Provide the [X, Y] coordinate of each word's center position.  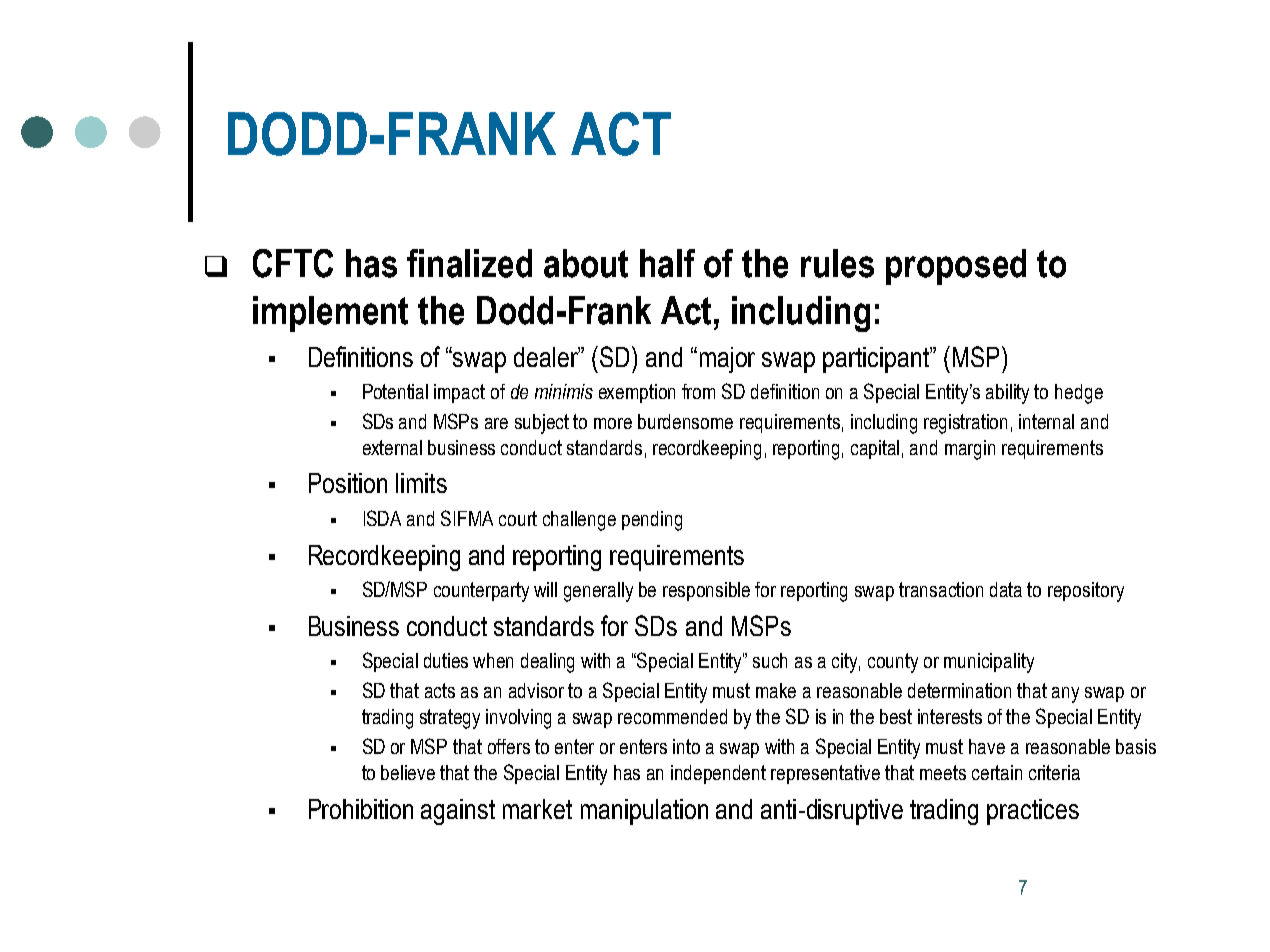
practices [1033, 812]
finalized [469, 263]
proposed [956, 267]
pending [652, 521]
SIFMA [467, 518]
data [1006, 589]
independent [718, 774]
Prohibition [361, 809]
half [667, 263]
